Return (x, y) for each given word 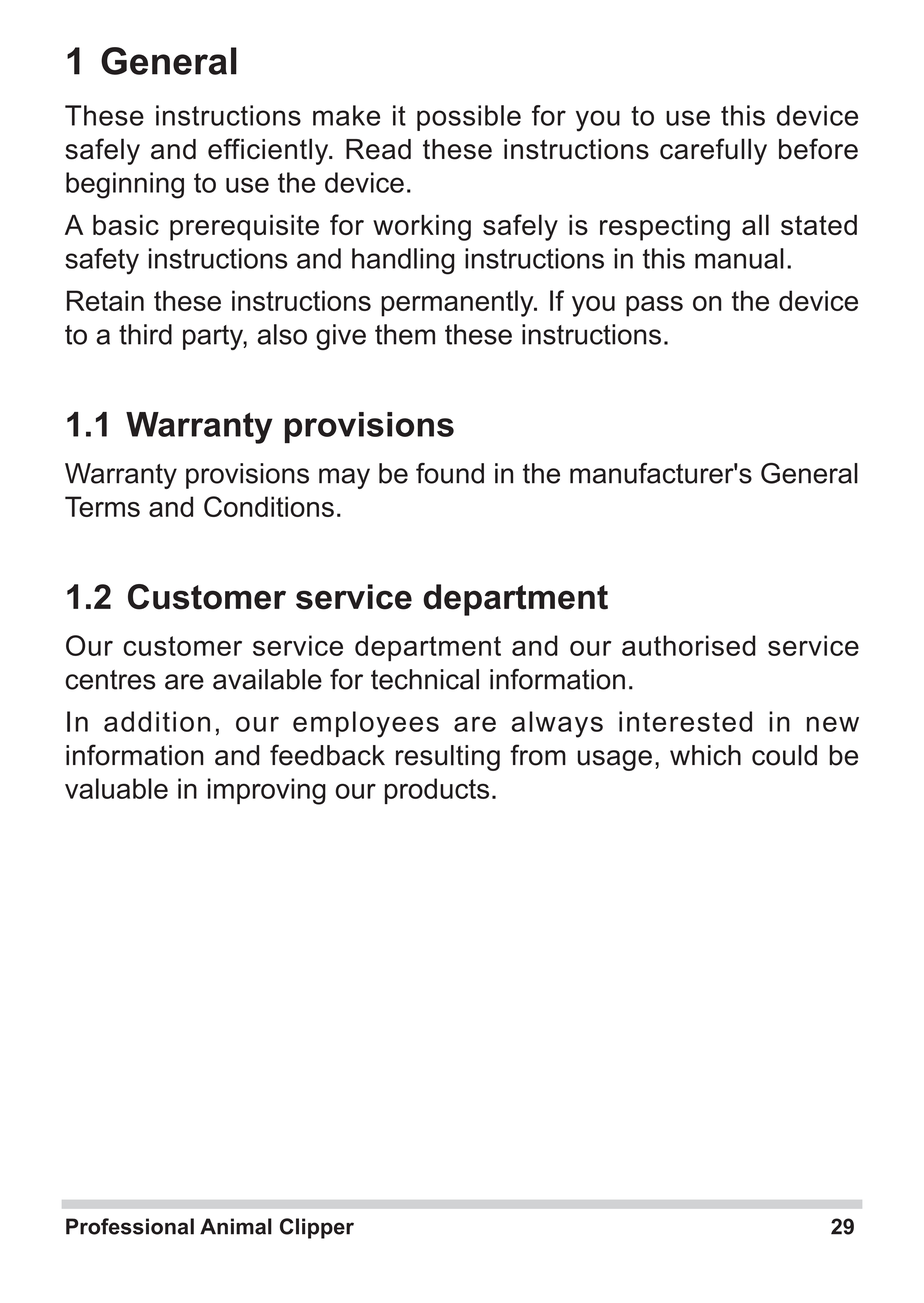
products (437, 791)
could (784, 755)
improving (267, 791)
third (145, 334)
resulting (448, 758)
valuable (116, 788)
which (705, 755)
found (450, 473)
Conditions (269, 506)
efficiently (269, 151)
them (405, 334)
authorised (689, 645)
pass (654, 306)
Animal (236, 1226)
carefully (713, 151)
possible (469, 118)
